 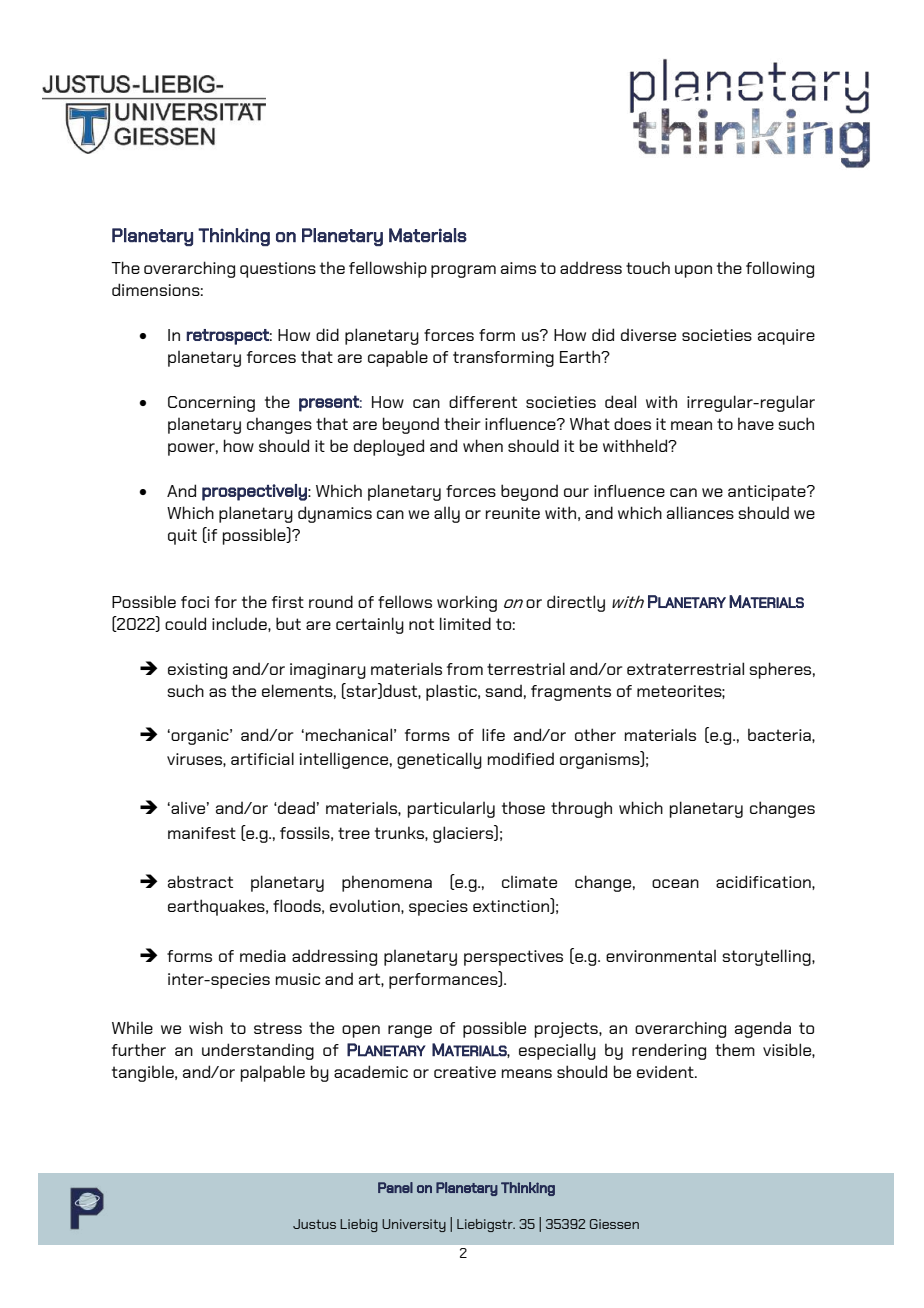 What do you see at coordinates (273, 1073) in the screenshot?
I see `palpable` at bounding box center [273, 1073].
